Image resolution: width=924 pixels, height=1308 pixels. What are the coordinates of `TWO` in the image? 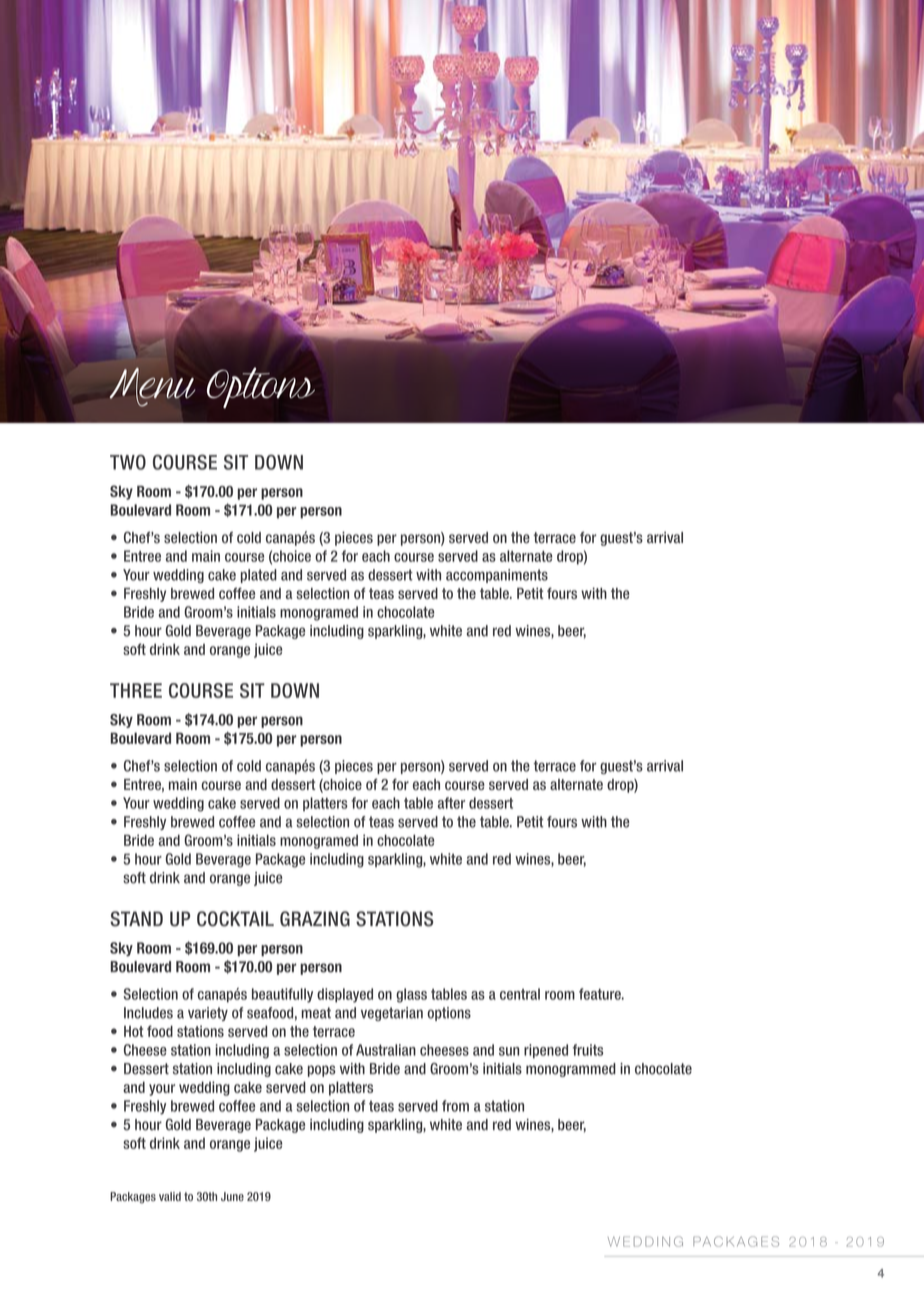 It's located at (128, 462).
